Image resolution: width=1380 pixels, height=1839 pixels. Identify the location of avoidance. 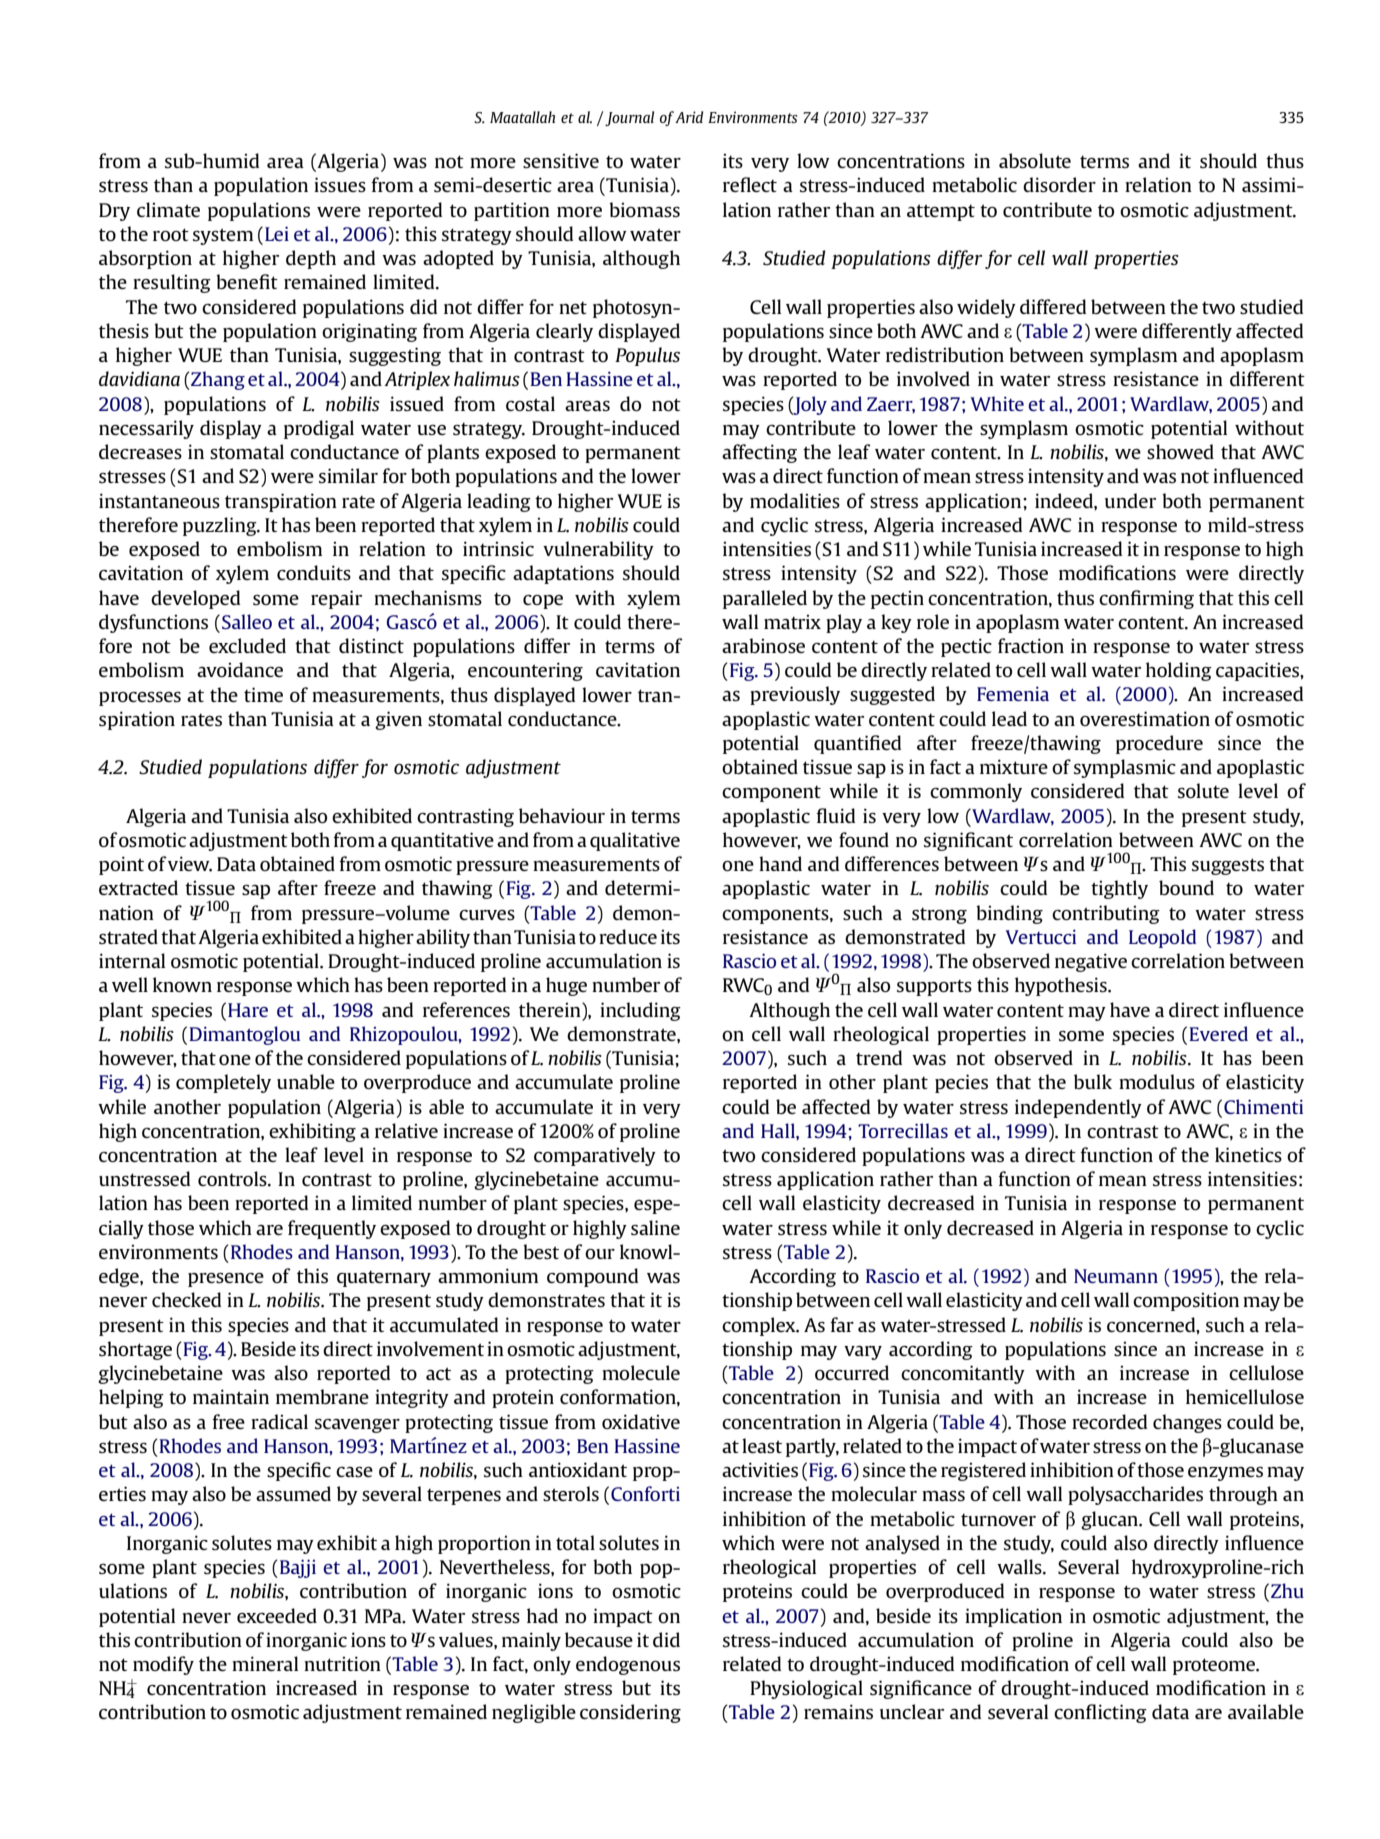
(240, 669).
